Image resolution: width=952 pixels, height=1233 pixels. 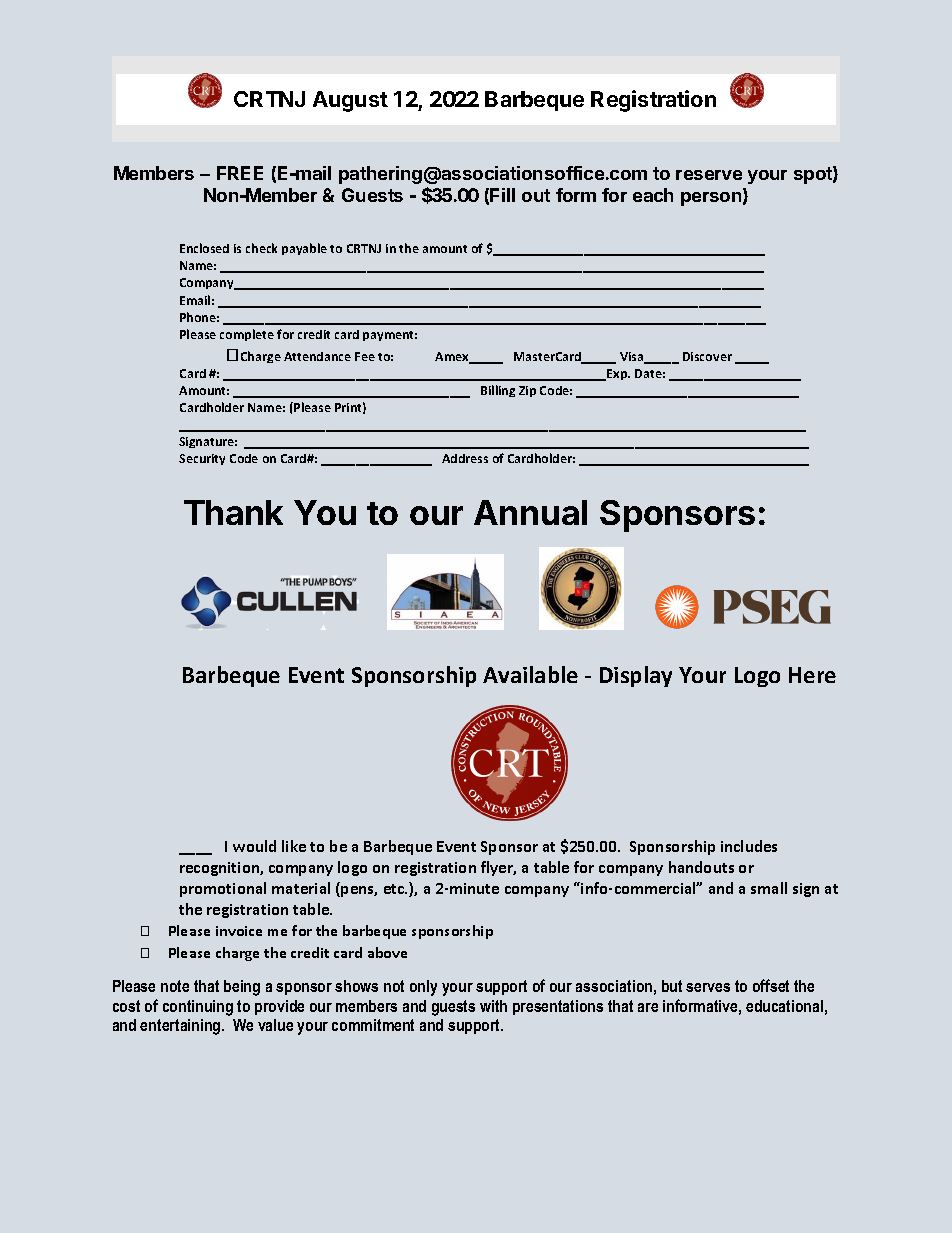 What do you see at coordinates (812, 675) in the screenshot?
I see `Here` at bounding box center [812, 675].
